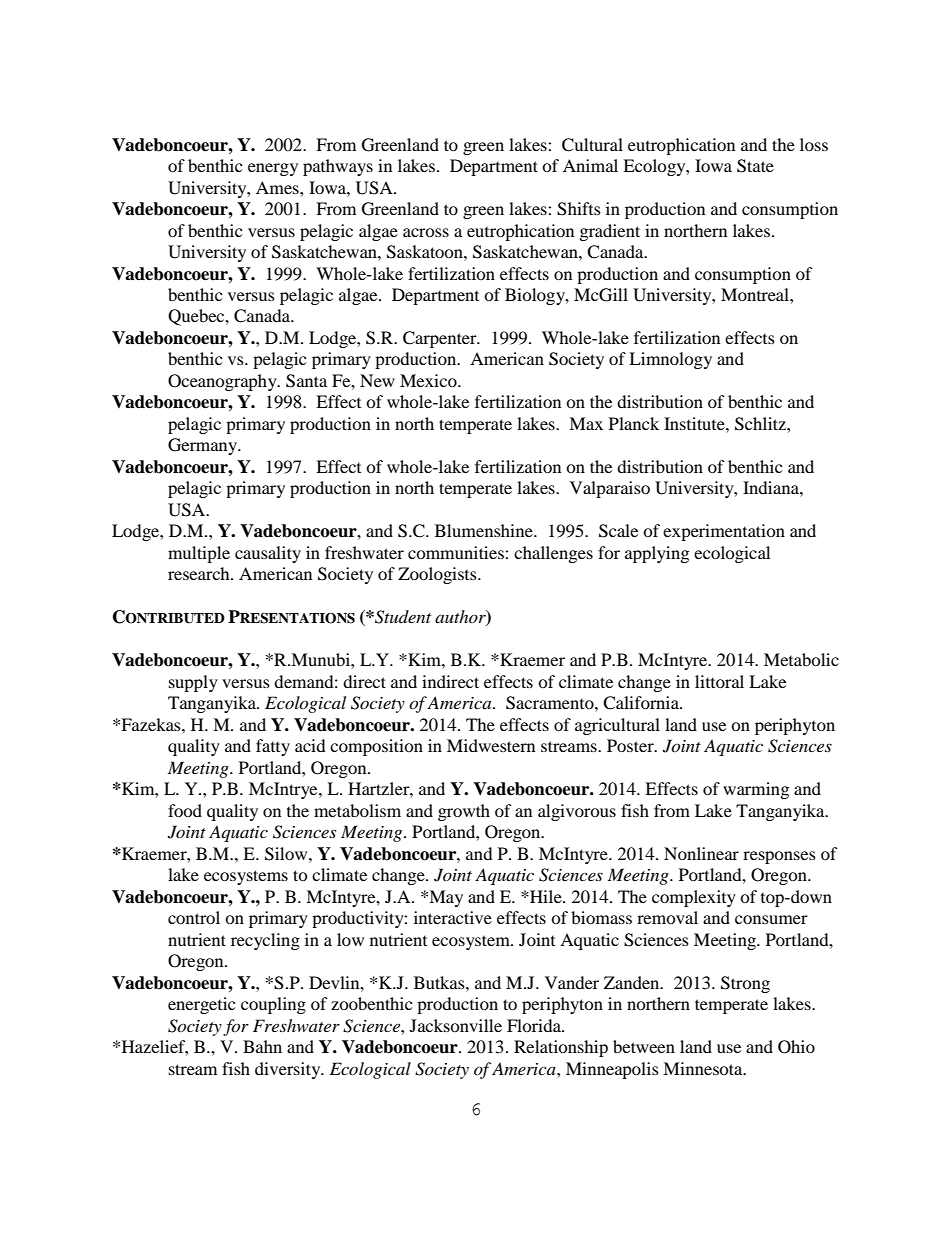 The height and width of the screenshot is (1233, 952). I want to click on warming, so click(756, 790).
